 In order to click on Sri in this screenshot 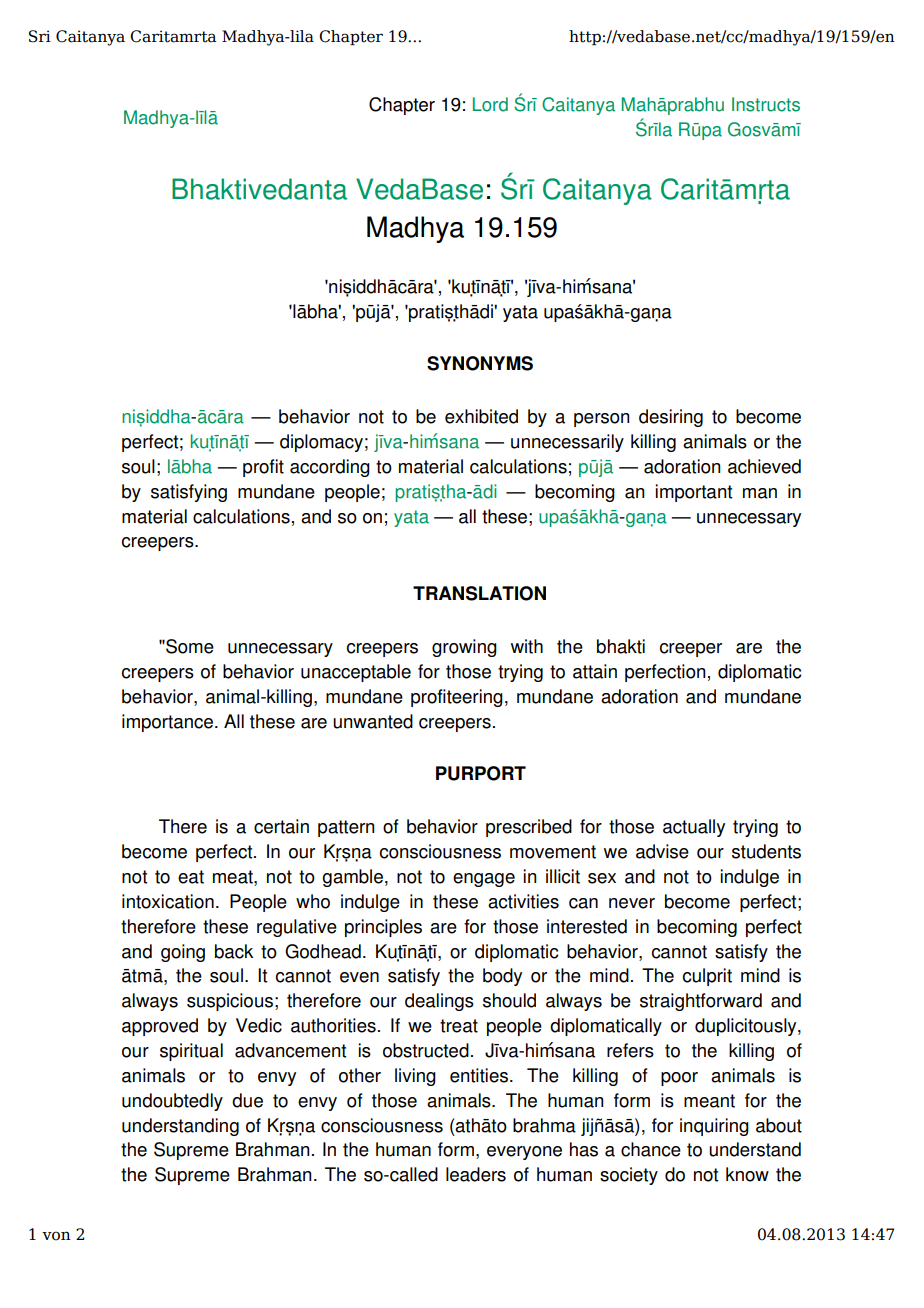, I will do `click(40, 36)`.
